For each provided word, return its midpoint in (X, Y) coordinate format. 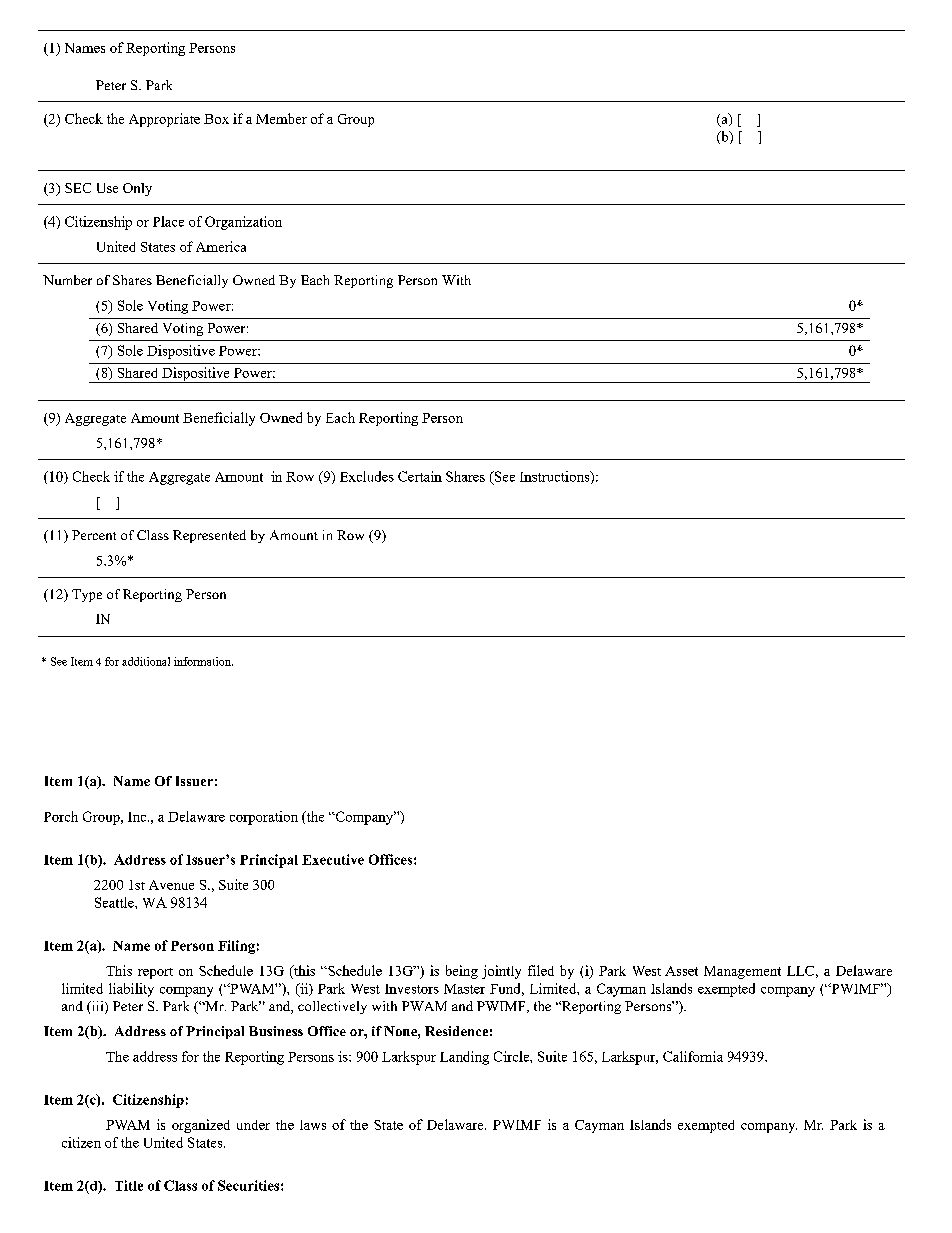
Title (129, 1185)
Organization (243, 223)
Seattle (115, 902)
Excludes (367, 476)
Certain (420, 476)
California (693, 1056)
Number (67, 280)
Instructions (556, 477)
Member (281, 118)
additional (146, 661)
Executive (333, 859)
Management (742, 972)
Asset (681, 971)
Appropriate (164, 120)
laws (313, 1125)
